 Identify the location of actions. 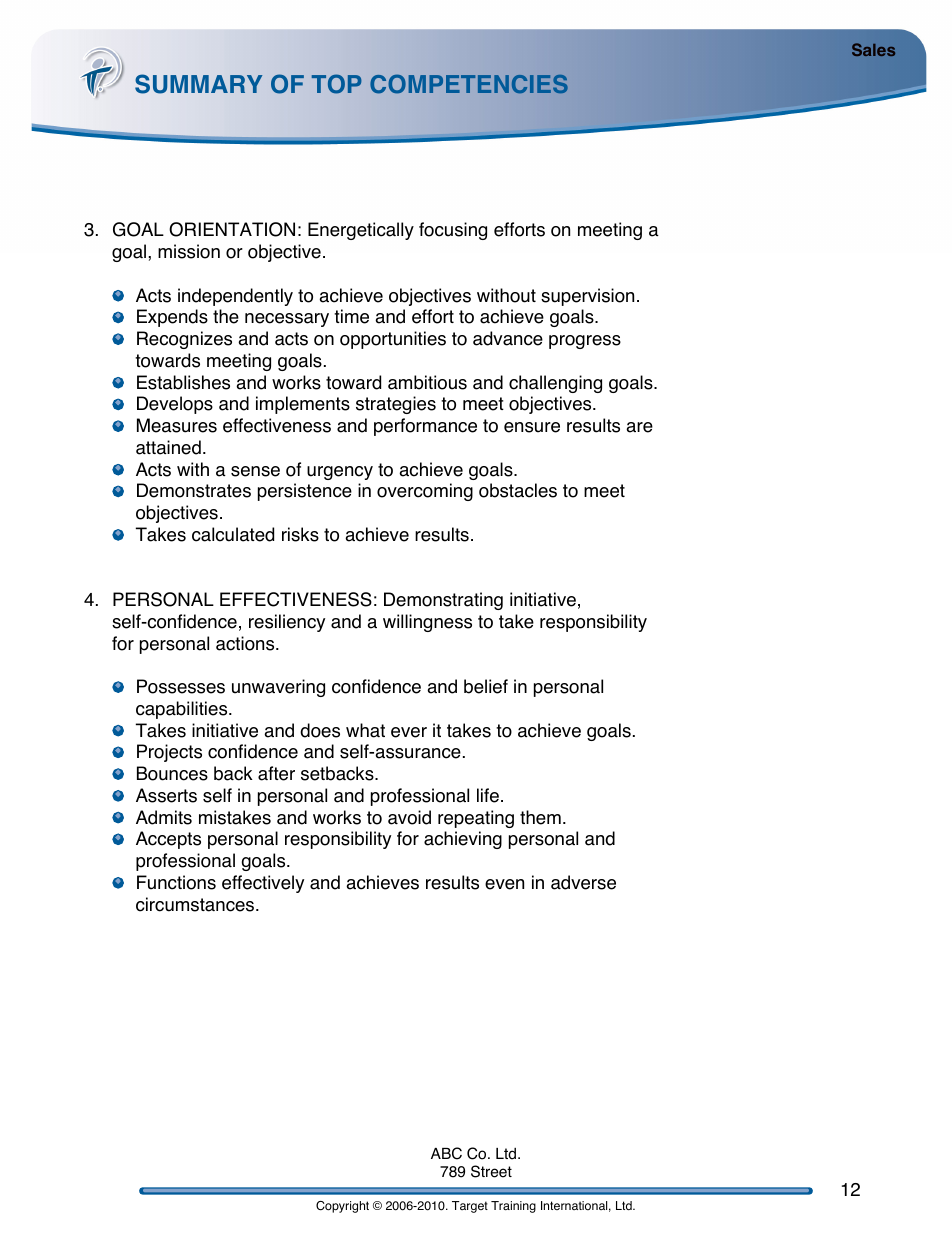
(246, 643).
